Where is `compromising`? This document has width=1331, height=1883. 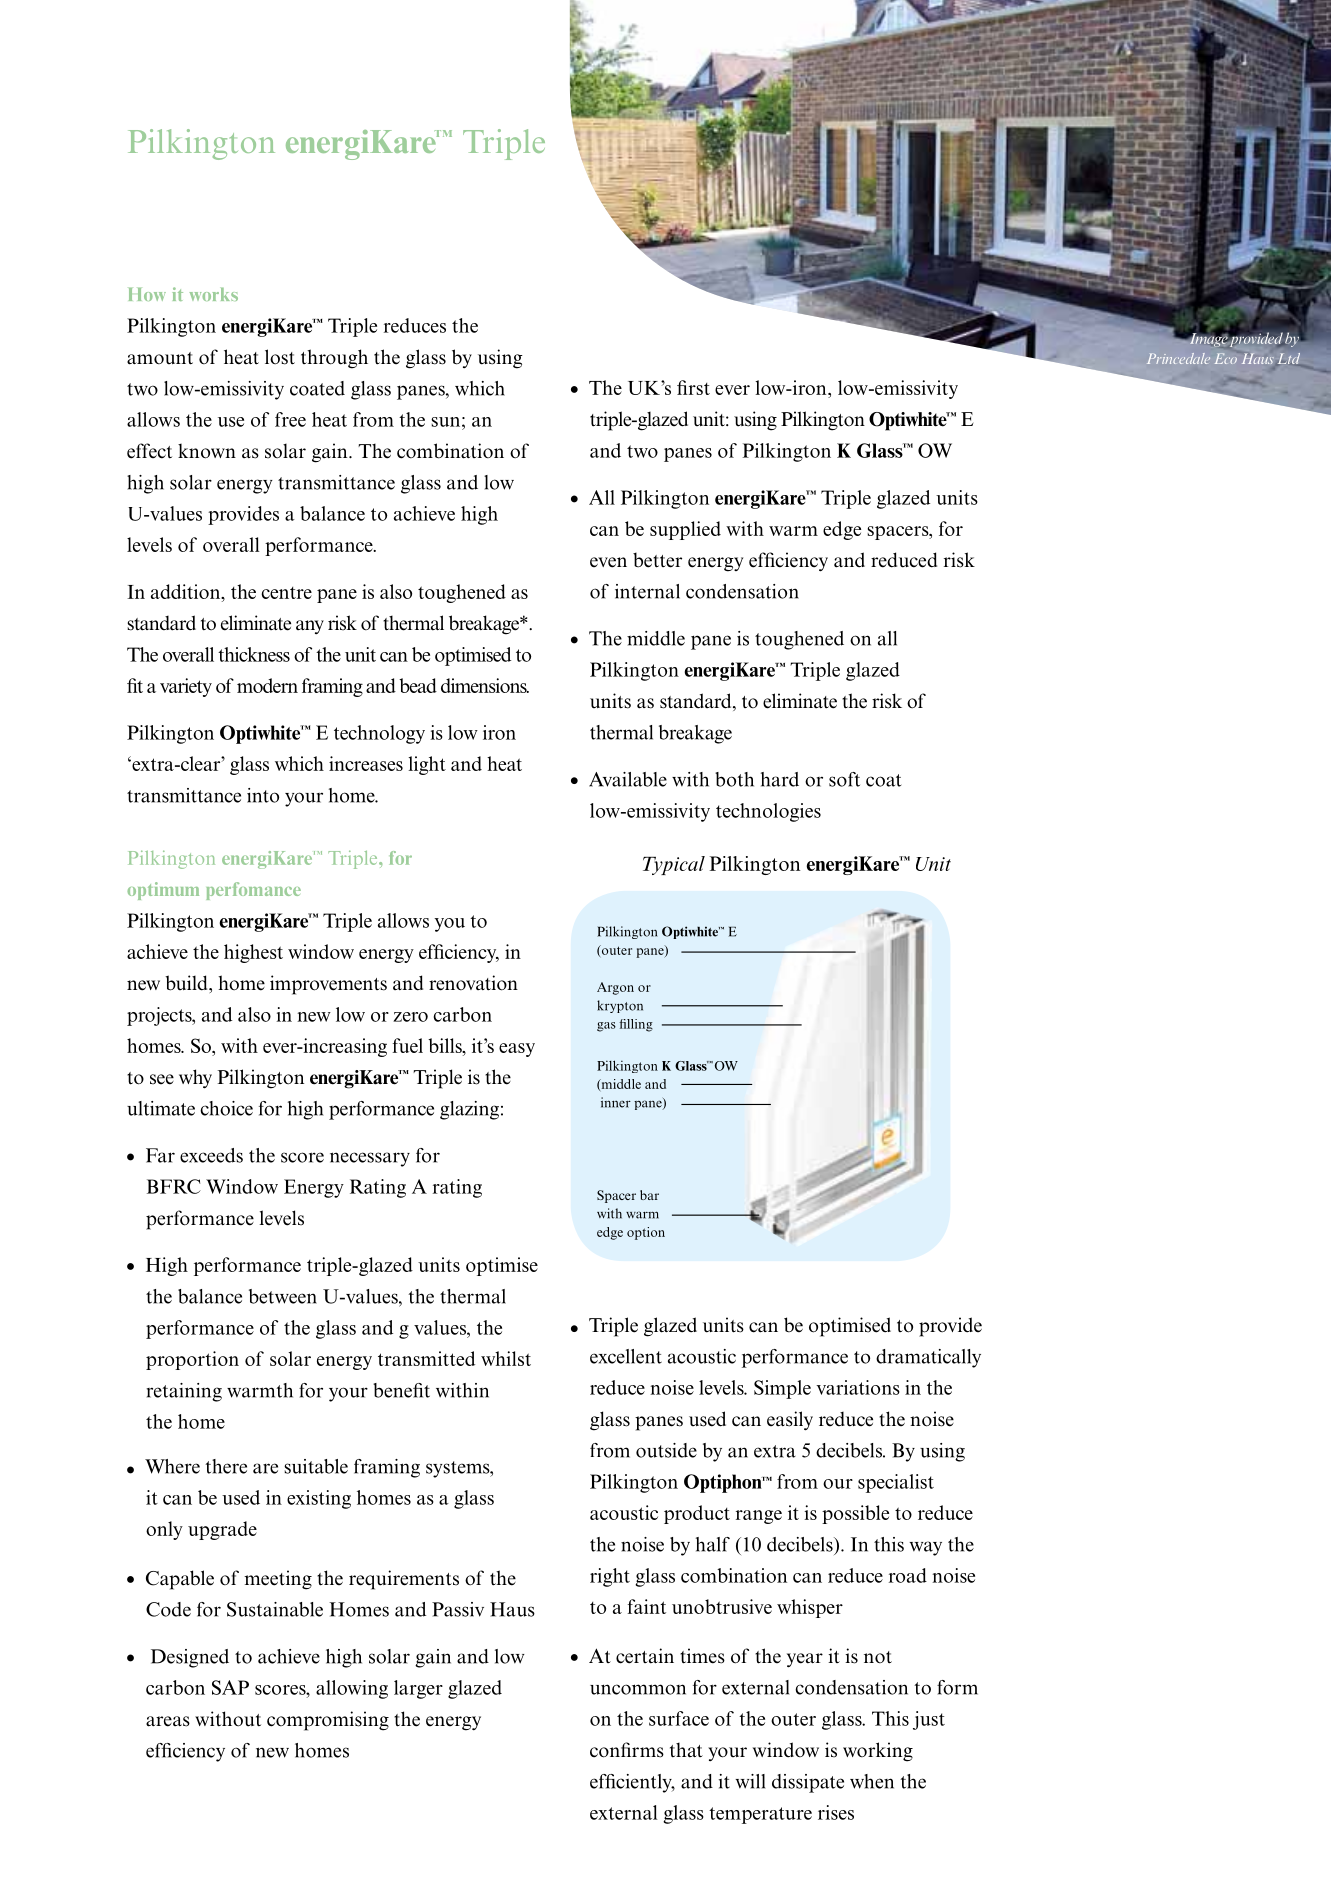 compromising is located at coordinates (328, 1721).
